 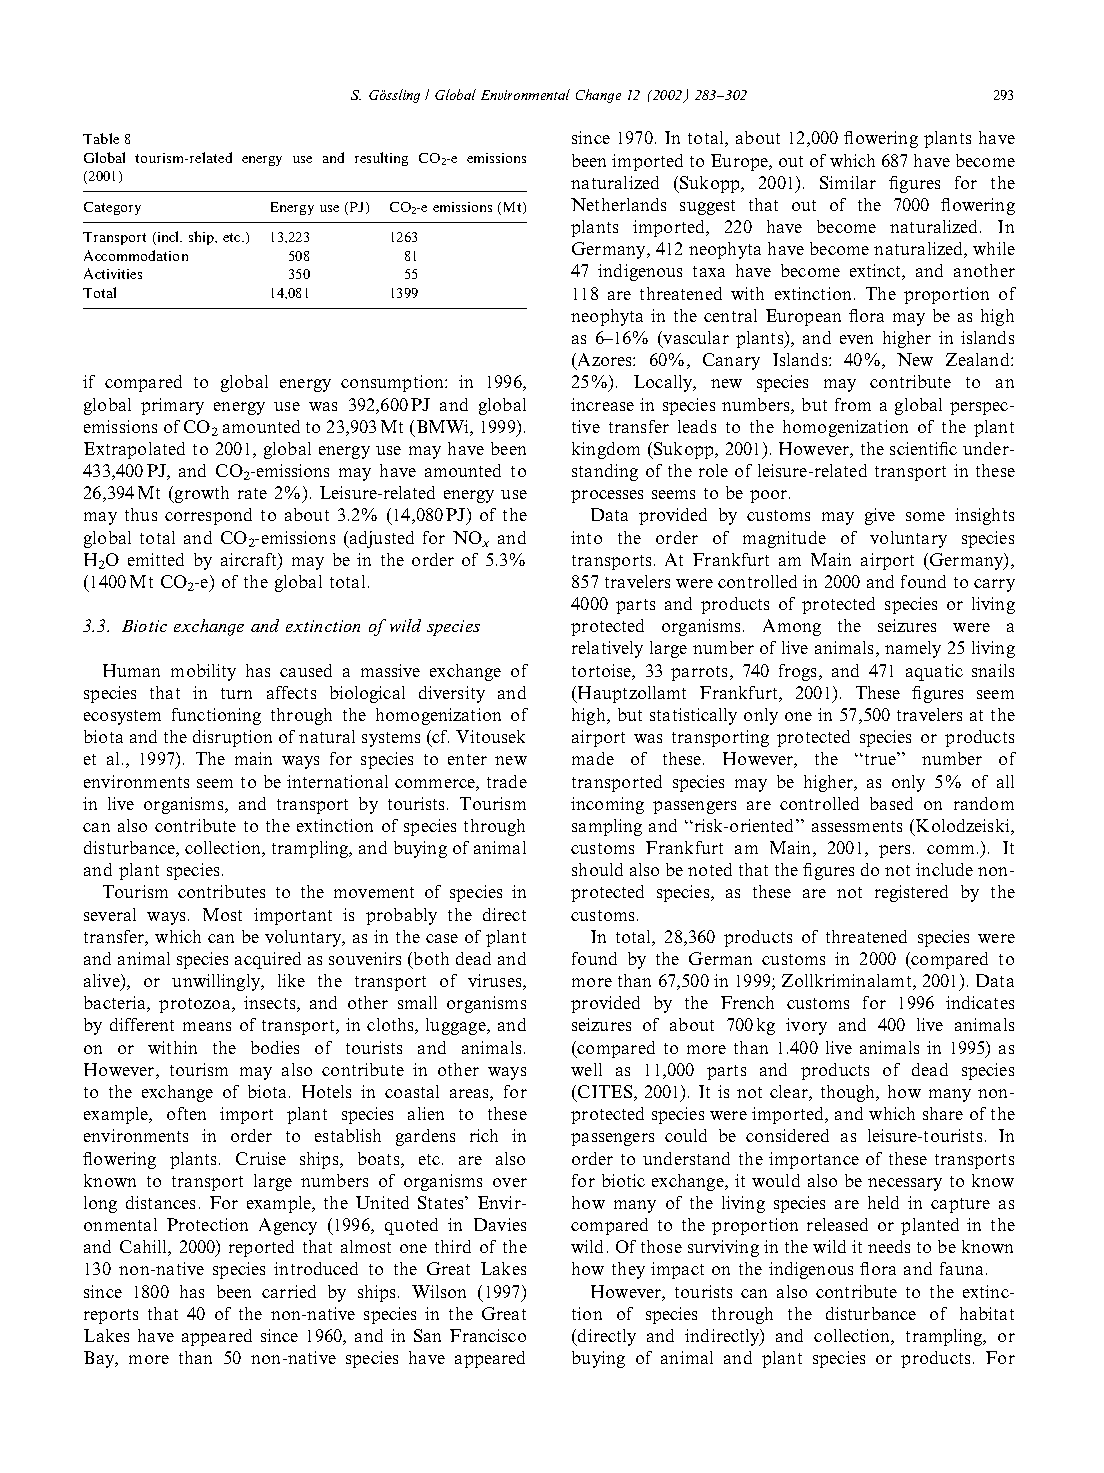 What do you see at coordinates (110, 914) in the screenshot?
I see `several` at bounding box center [110, 914].
